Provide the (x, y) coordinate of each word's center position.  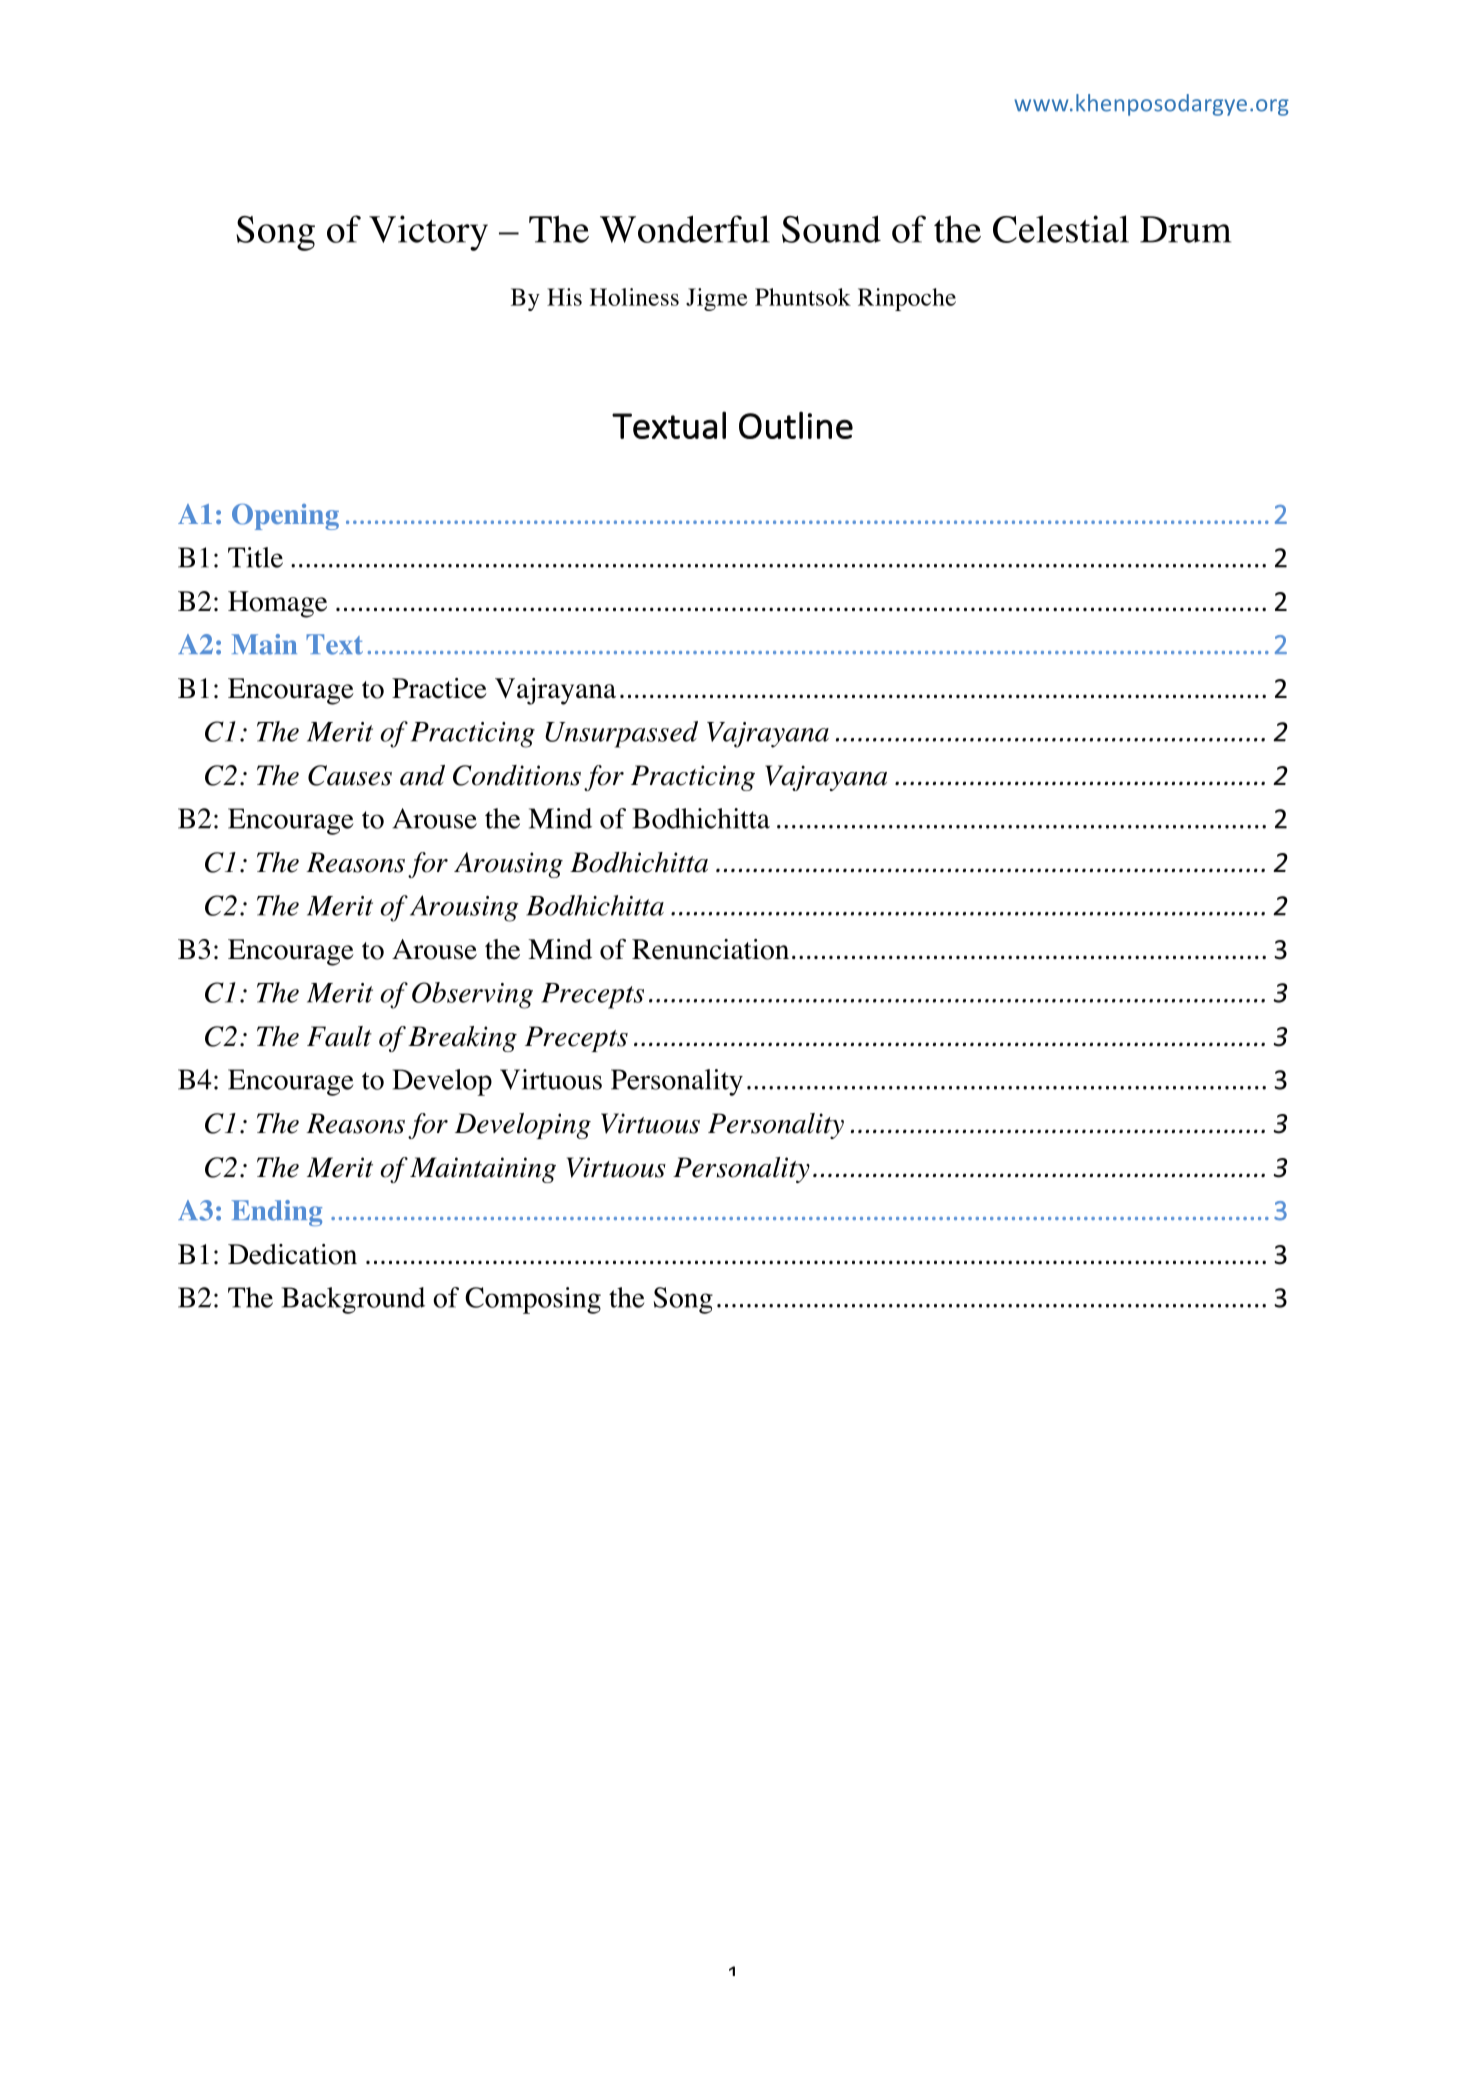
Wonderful (685, 229)
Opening (285, 517)
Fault (339, 1036)
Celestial (1061, 229)
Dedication (292, 1254)
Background (353, 1300)
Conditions (517, 775)
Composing (533, 1300)
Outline (796, 425)
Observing (472, 995)
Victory (428, 233)
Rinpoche (907, 299)
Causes (350, 775)
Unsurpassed (621, 734)
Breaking (462, 1039)
